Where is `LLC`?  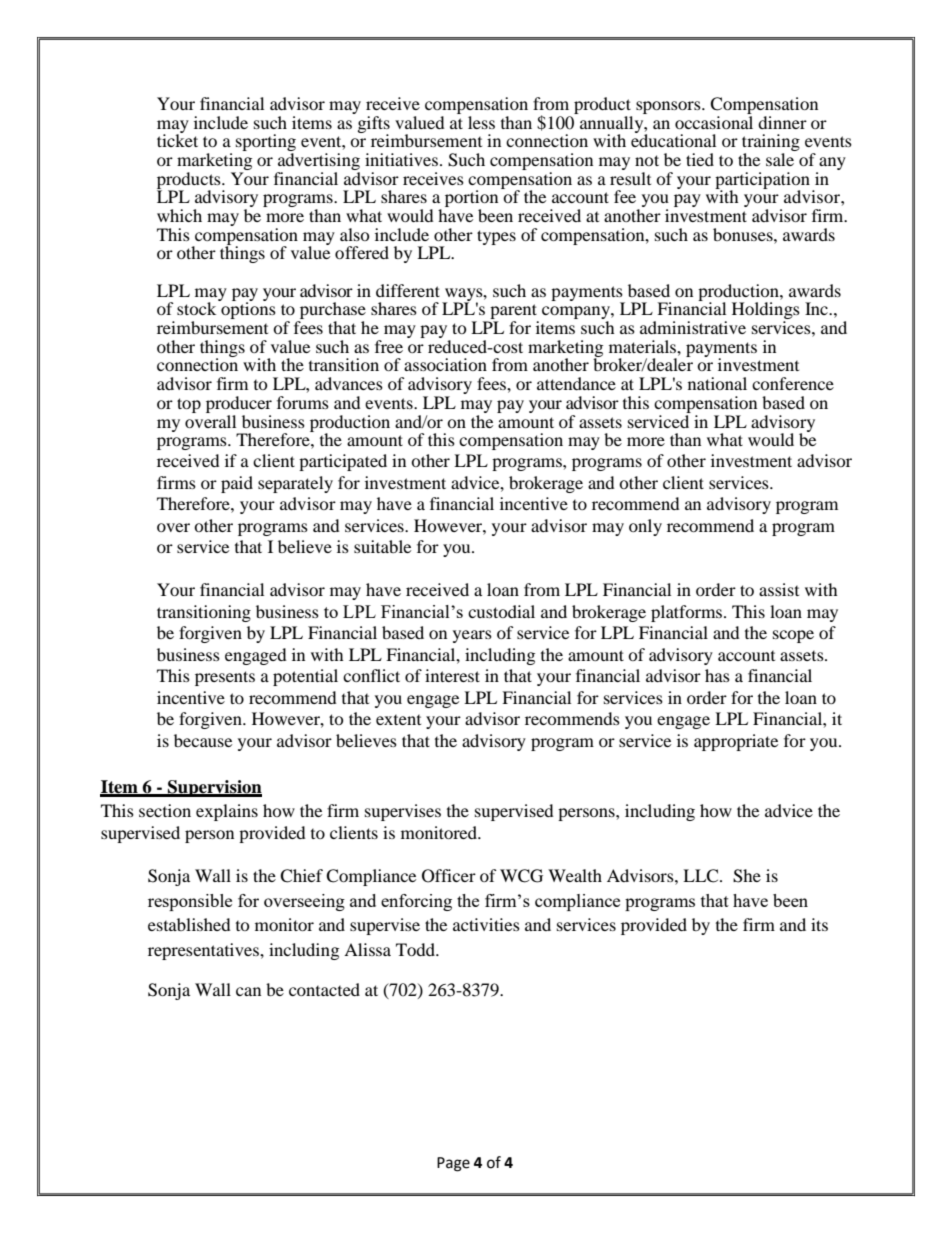
LLC is located at coordinates (702, 876).
